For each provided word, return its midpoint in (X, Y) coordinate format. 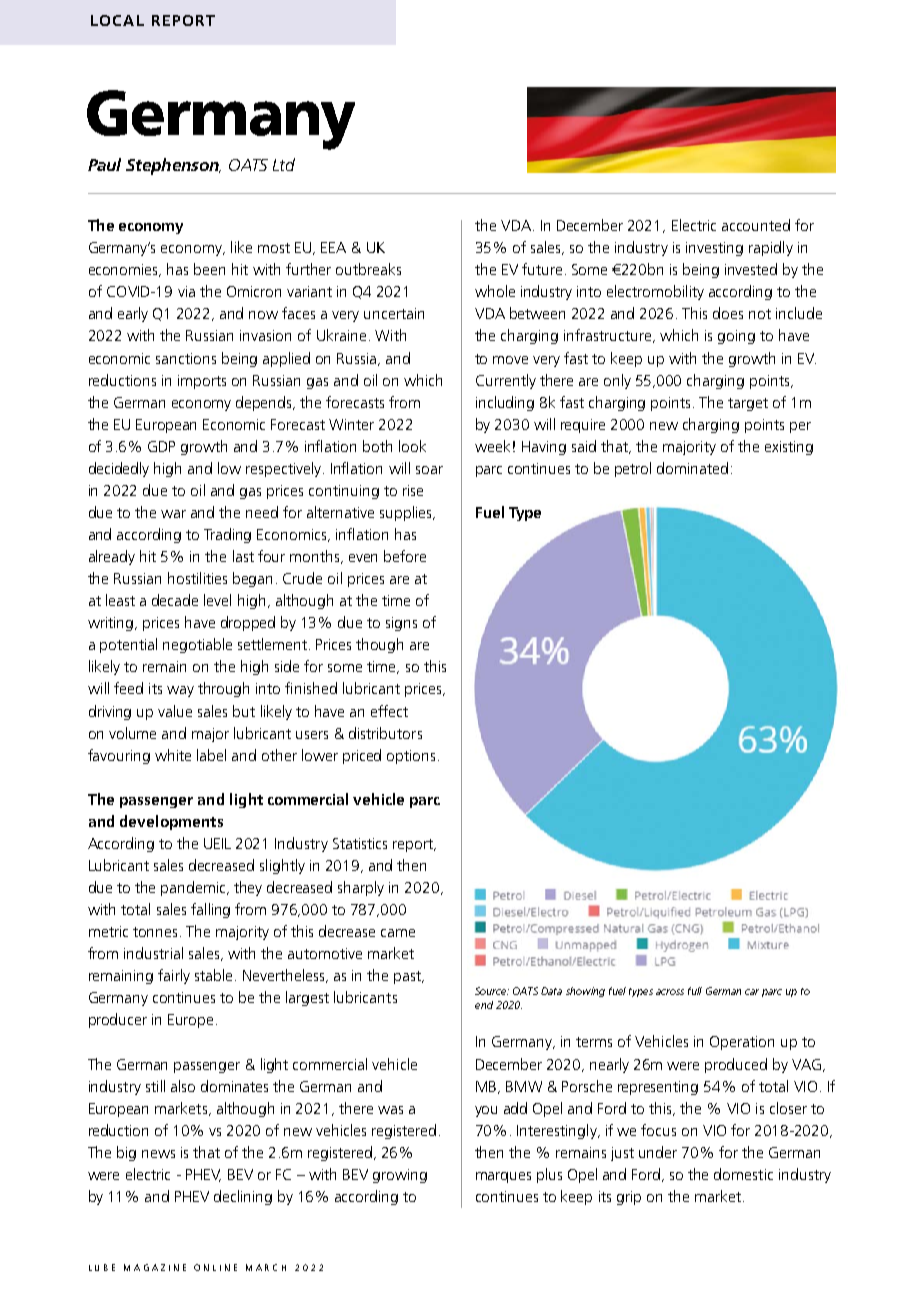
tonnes (155, 932)
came (398, 933)
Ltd (284, 164)
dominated (692, 468)
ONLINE (215, 1267)
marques (503, 1177)
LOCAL (117, 20)
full (695, 991)
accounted (756, 225)
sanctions (186, 358)
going (736, 337)
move (510, 360)
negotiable (197, 645)
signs (401, 624)
